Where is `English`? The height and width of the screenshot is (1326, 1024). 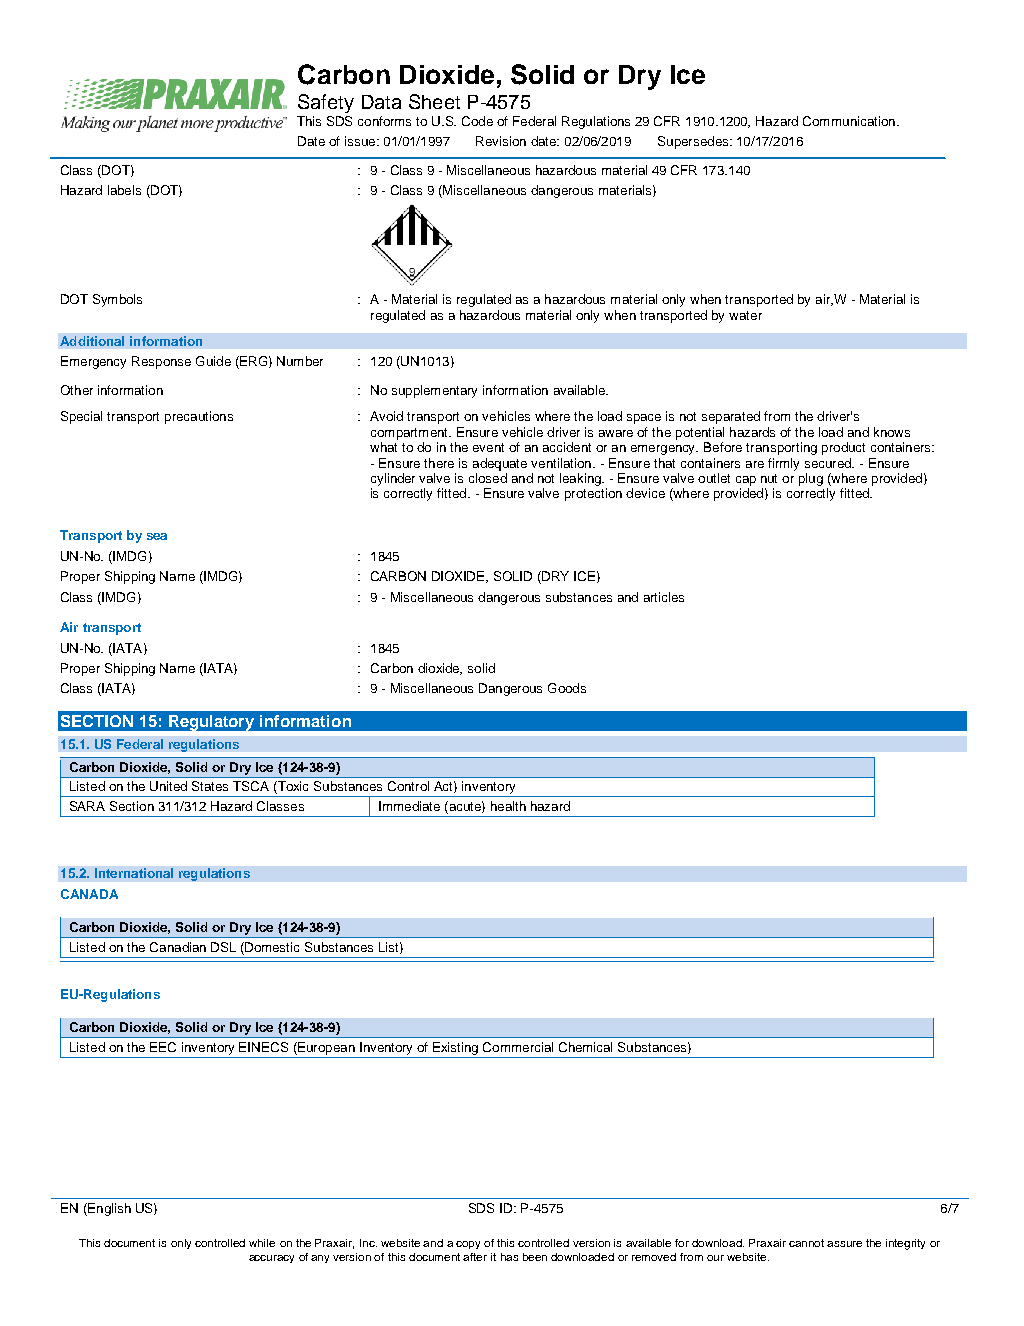 English is located at coordinates (108, 1209).
